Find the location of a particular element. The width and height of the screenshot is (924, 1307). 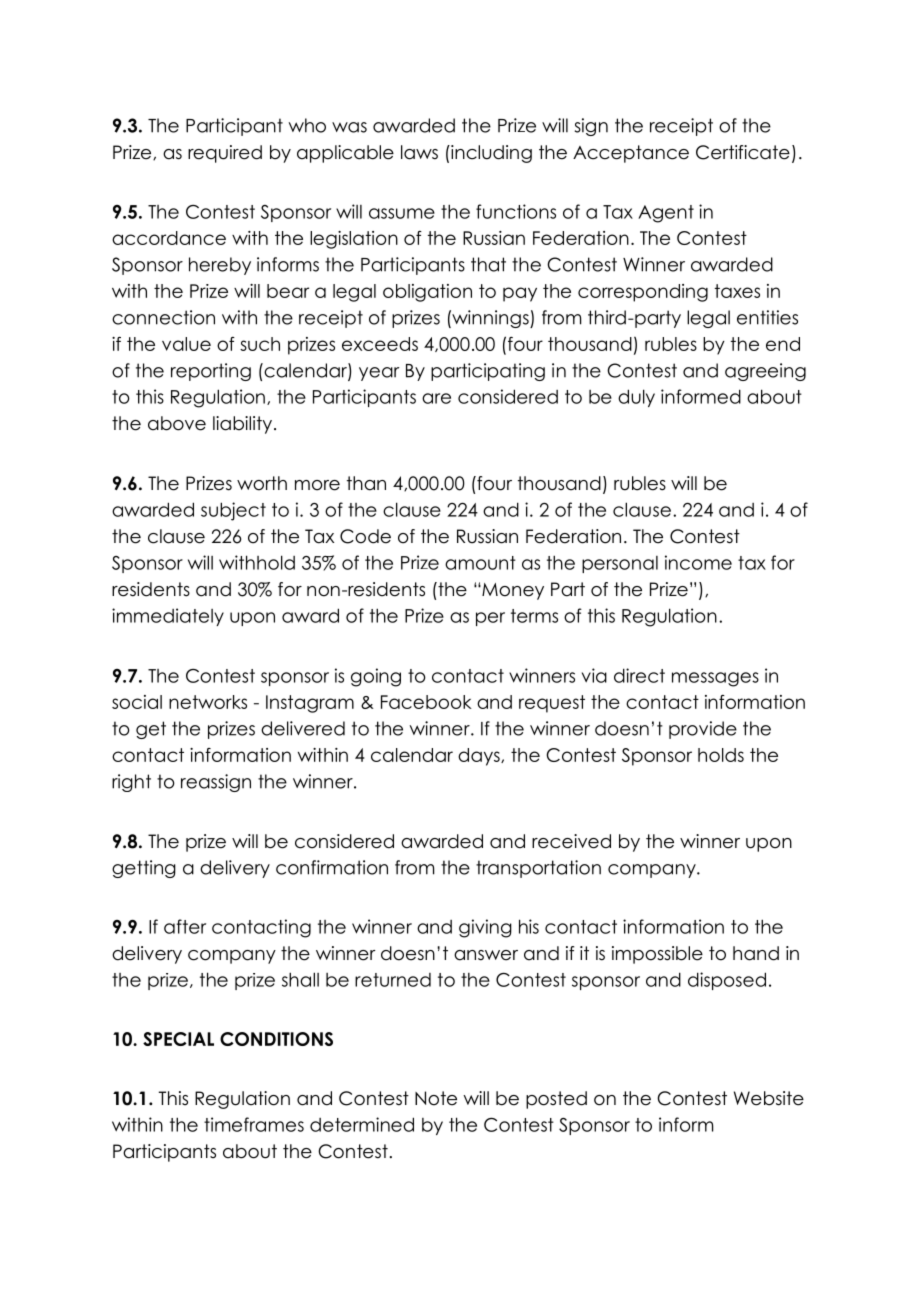

Money is located at coordinates (512, 591).
